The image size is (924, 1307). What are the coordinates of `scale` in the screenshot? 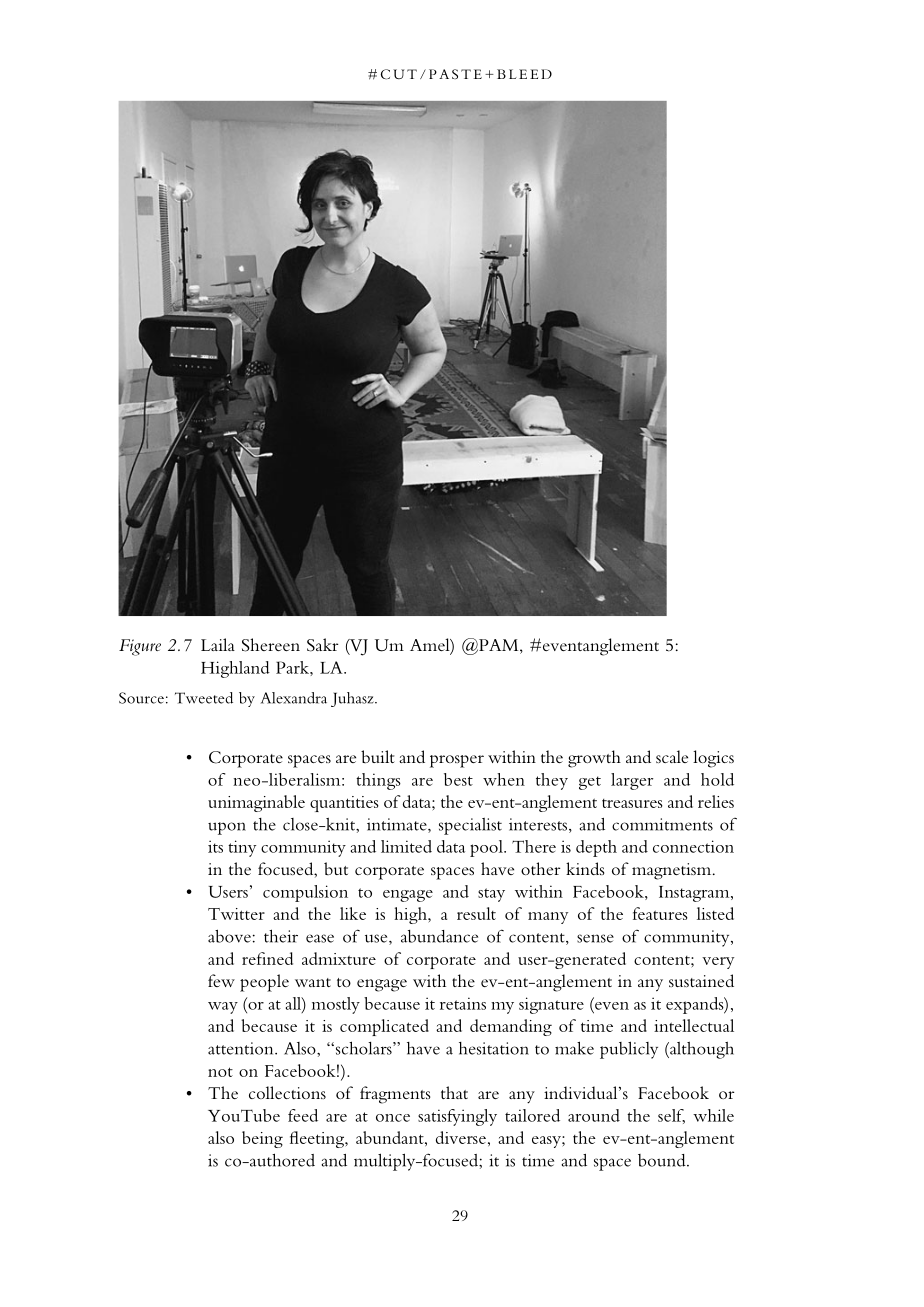 It's located at (672, 756).
